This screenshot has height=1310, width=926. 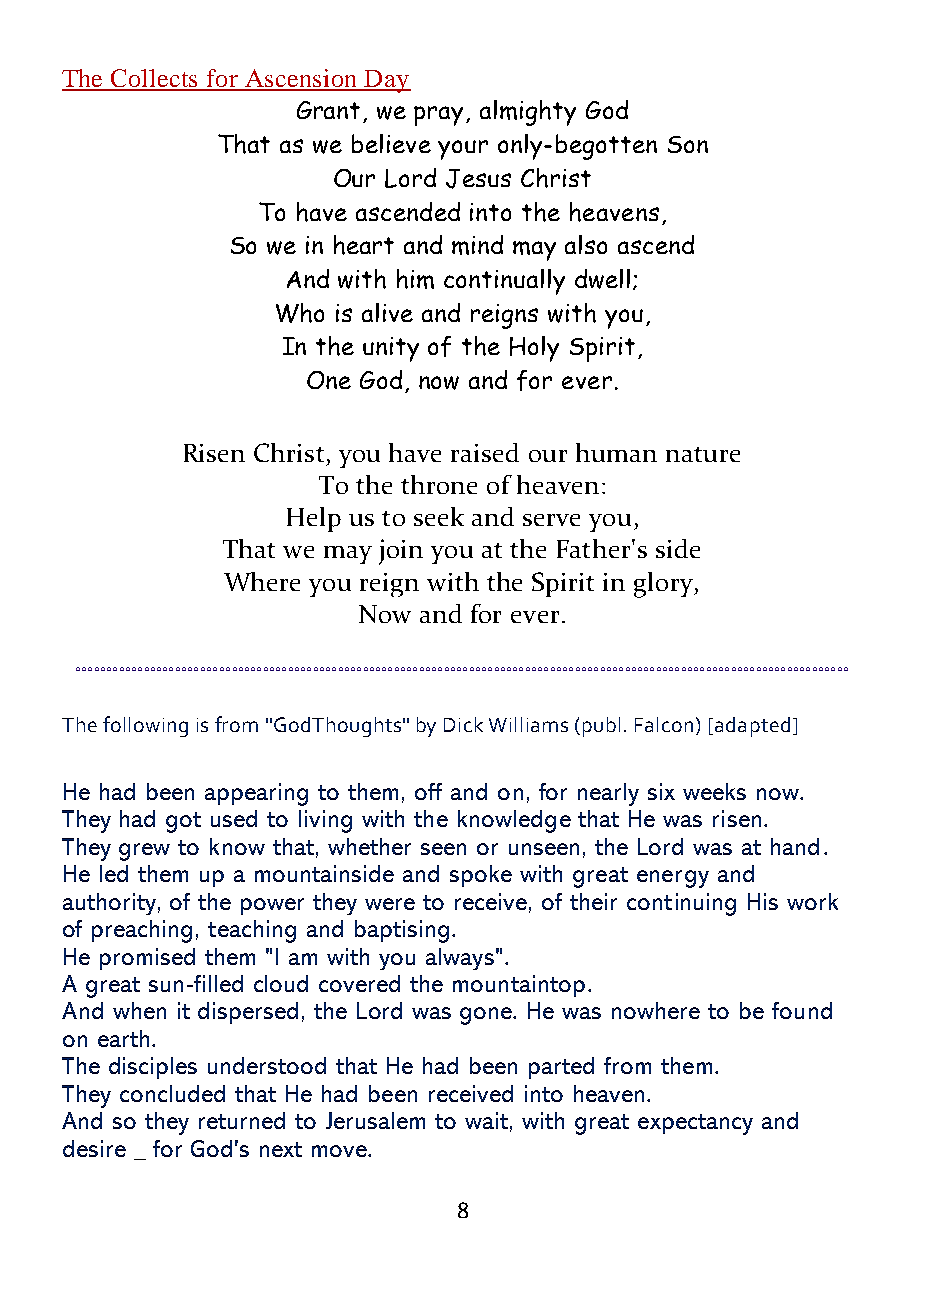 What do you see at coordinates (673, 879) in the screenshot?
I see `energy` at bounding box center [673, 879].
